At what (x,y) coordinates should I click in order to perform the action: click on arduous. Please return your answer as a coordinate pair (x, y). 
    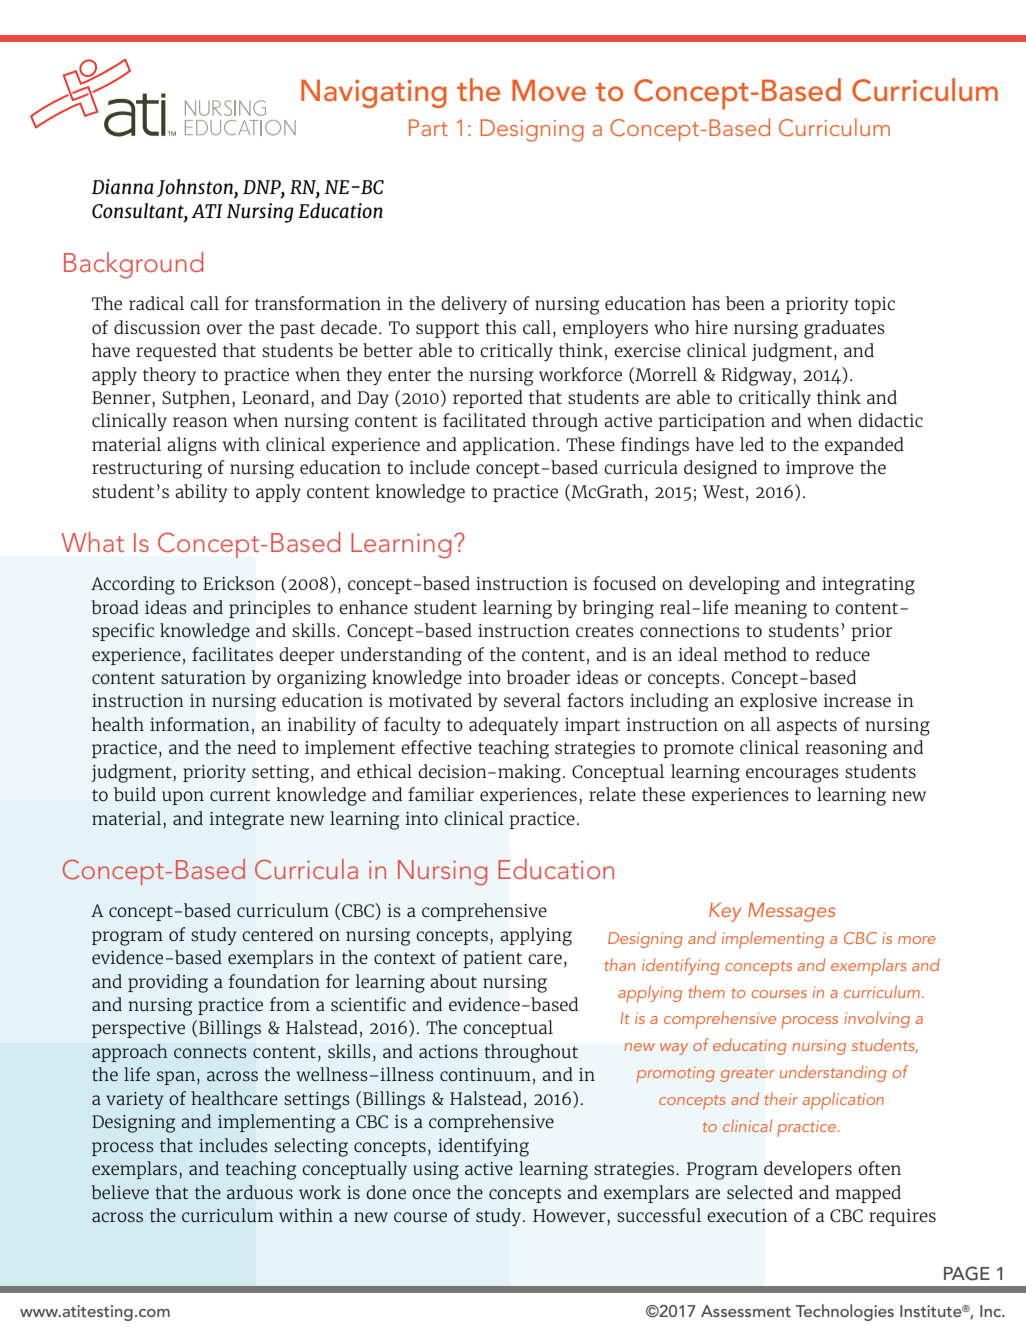
    Looking at the image, I should click on (260, 1192).
